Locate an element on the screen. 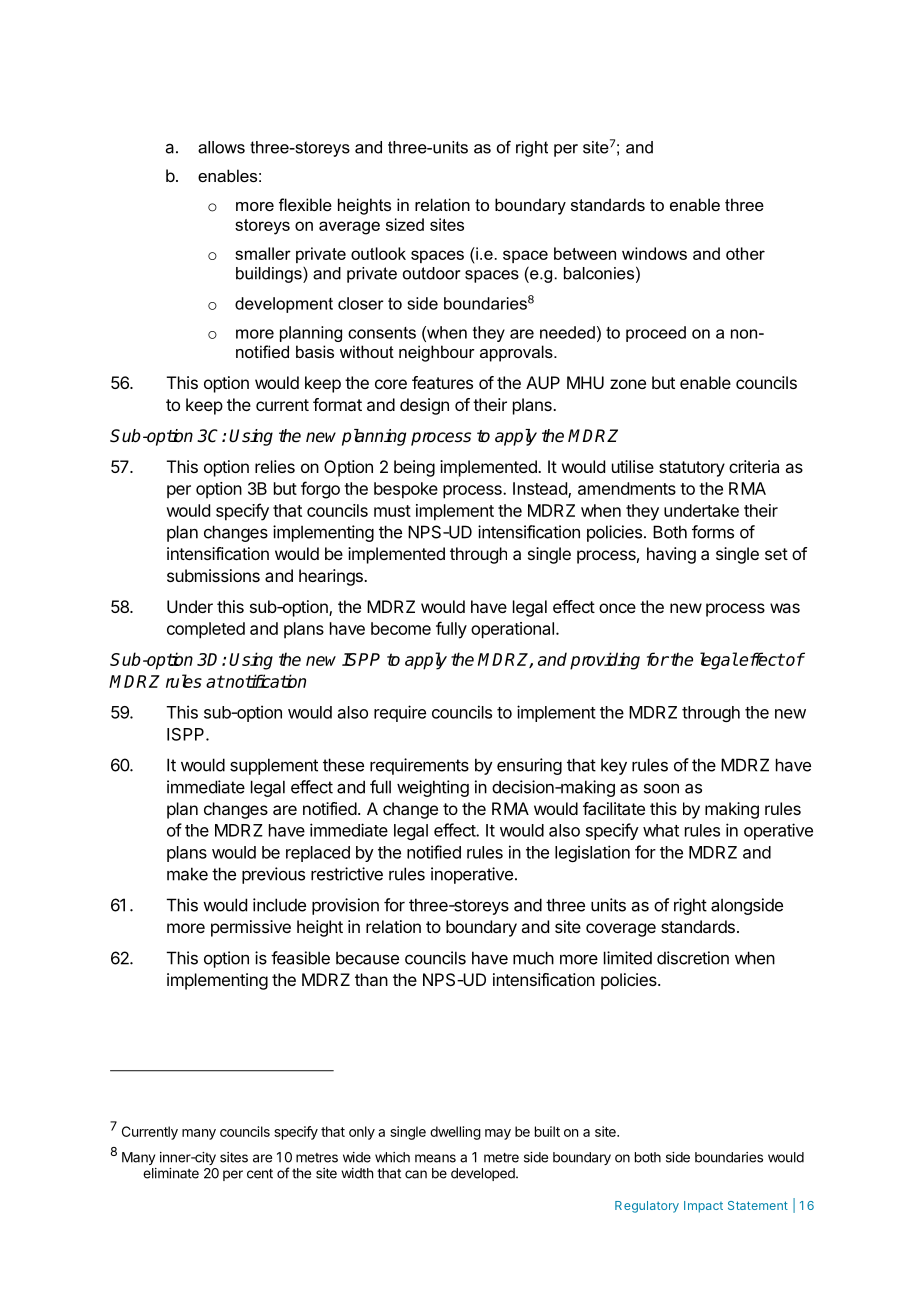 The height and width of the screenshot is (1308, 924). design is located at coordinates (424, 406).
